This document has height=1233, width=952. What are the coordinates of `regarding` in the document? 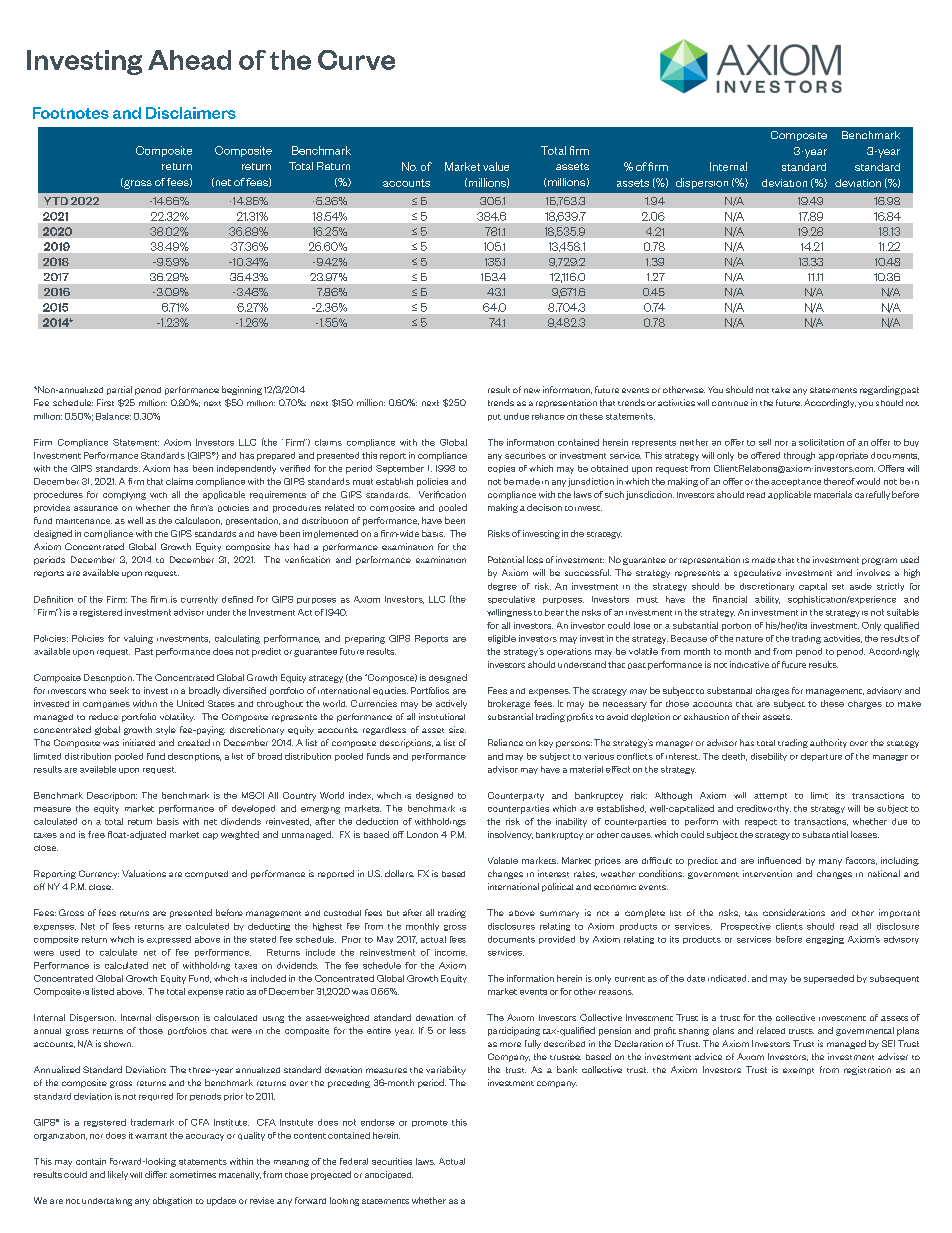 It's located at (880, 390).
